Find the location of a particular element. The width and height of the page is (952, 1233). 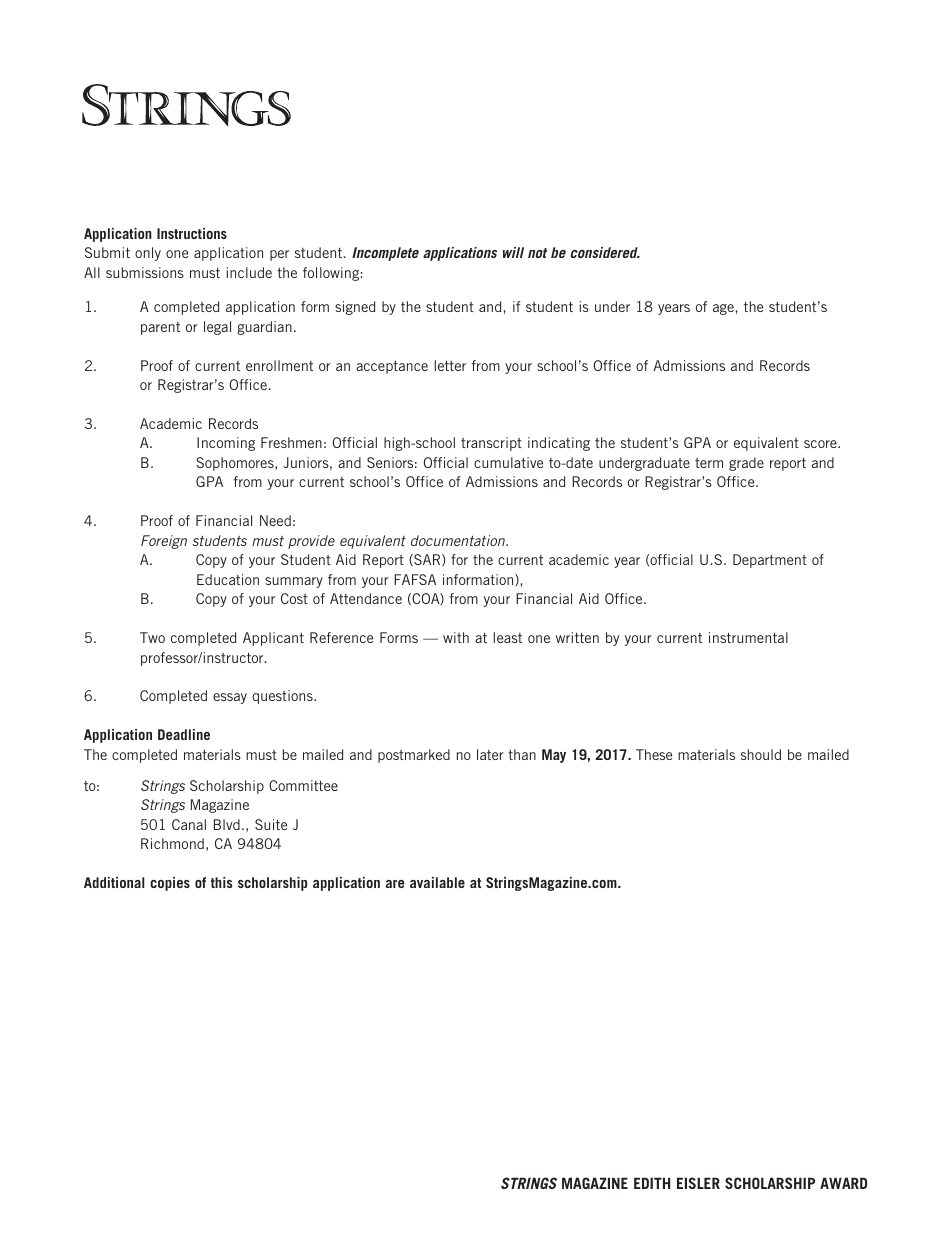

copies is located at coordinates (170, 884).
